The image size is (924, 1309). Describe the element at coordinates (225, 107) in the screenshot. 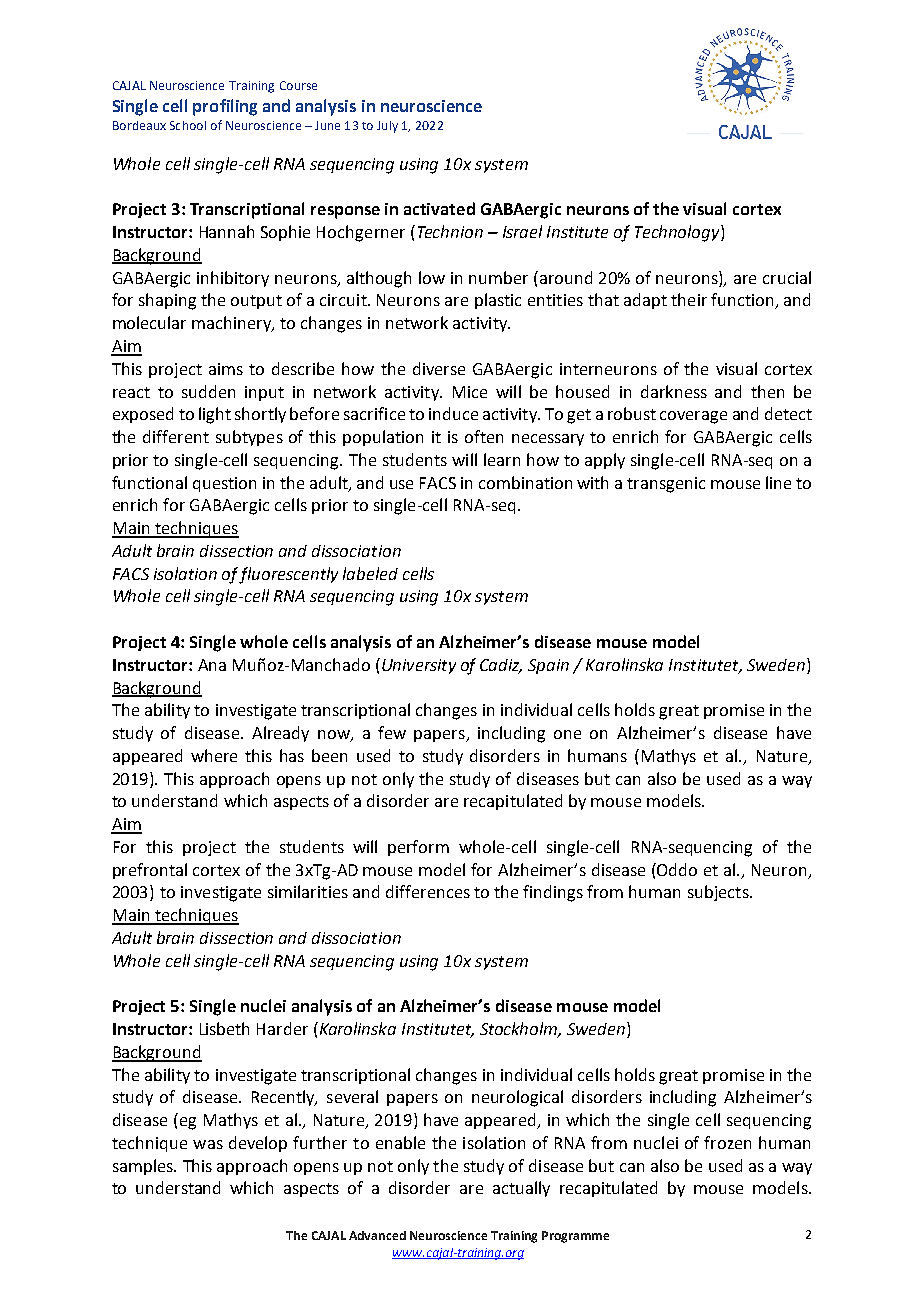

I see `profiling` at that location.
